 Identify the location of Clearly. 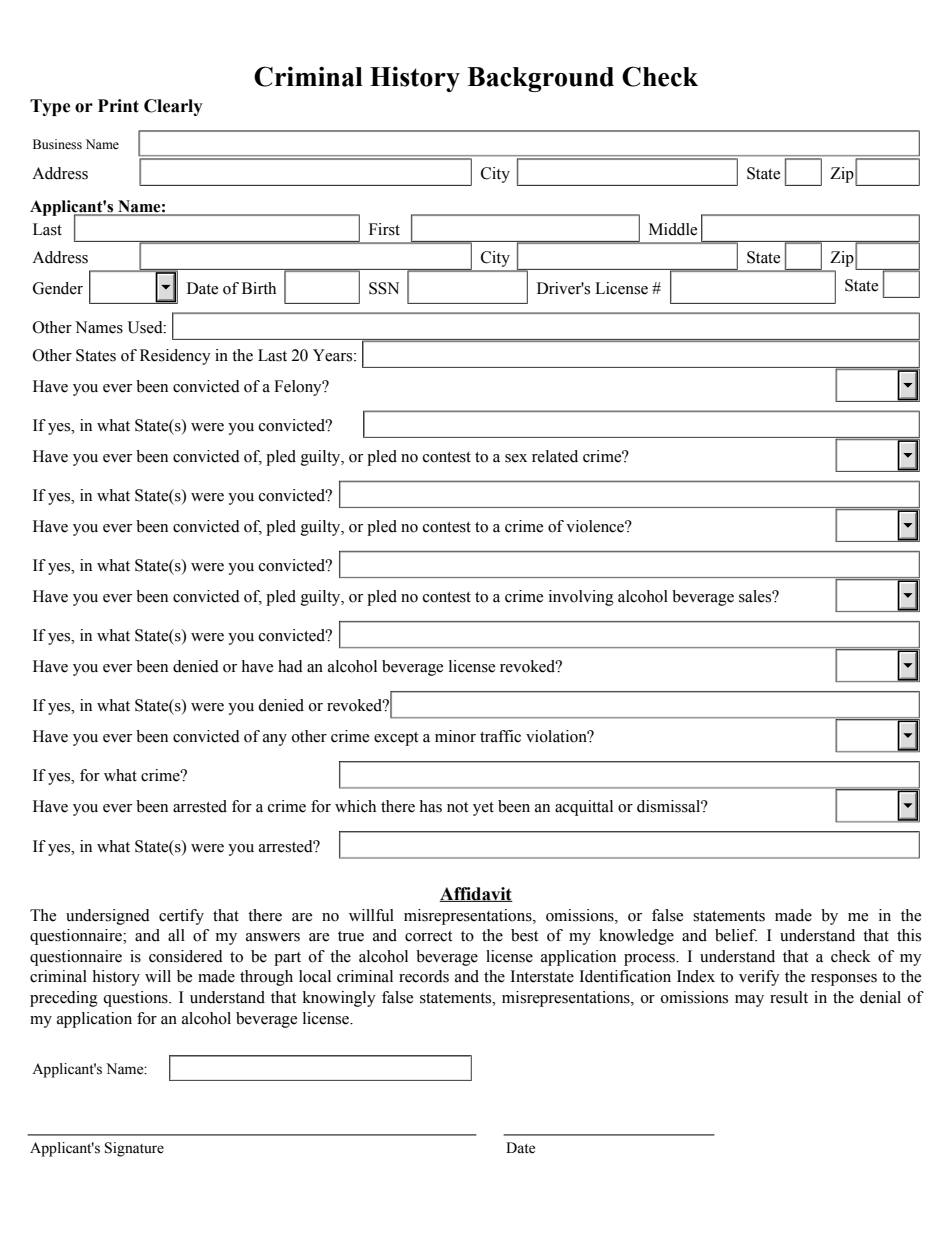
(173, 107).
